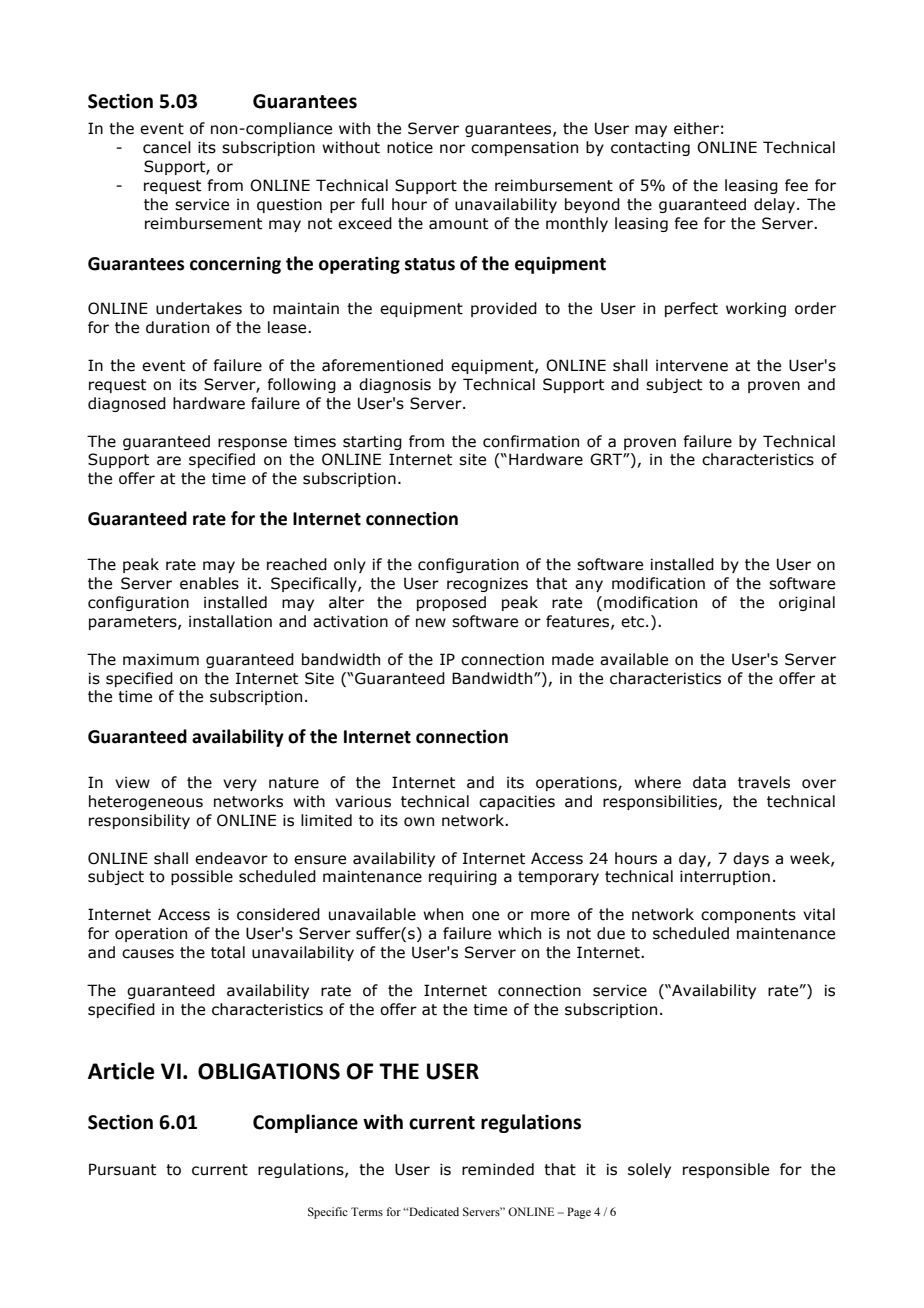 The width and height of the screenshot is (924, 1308). What do you see at coordinates (240, 785) in the screenshot?
I see `very` at bounding box center [240, 785].
